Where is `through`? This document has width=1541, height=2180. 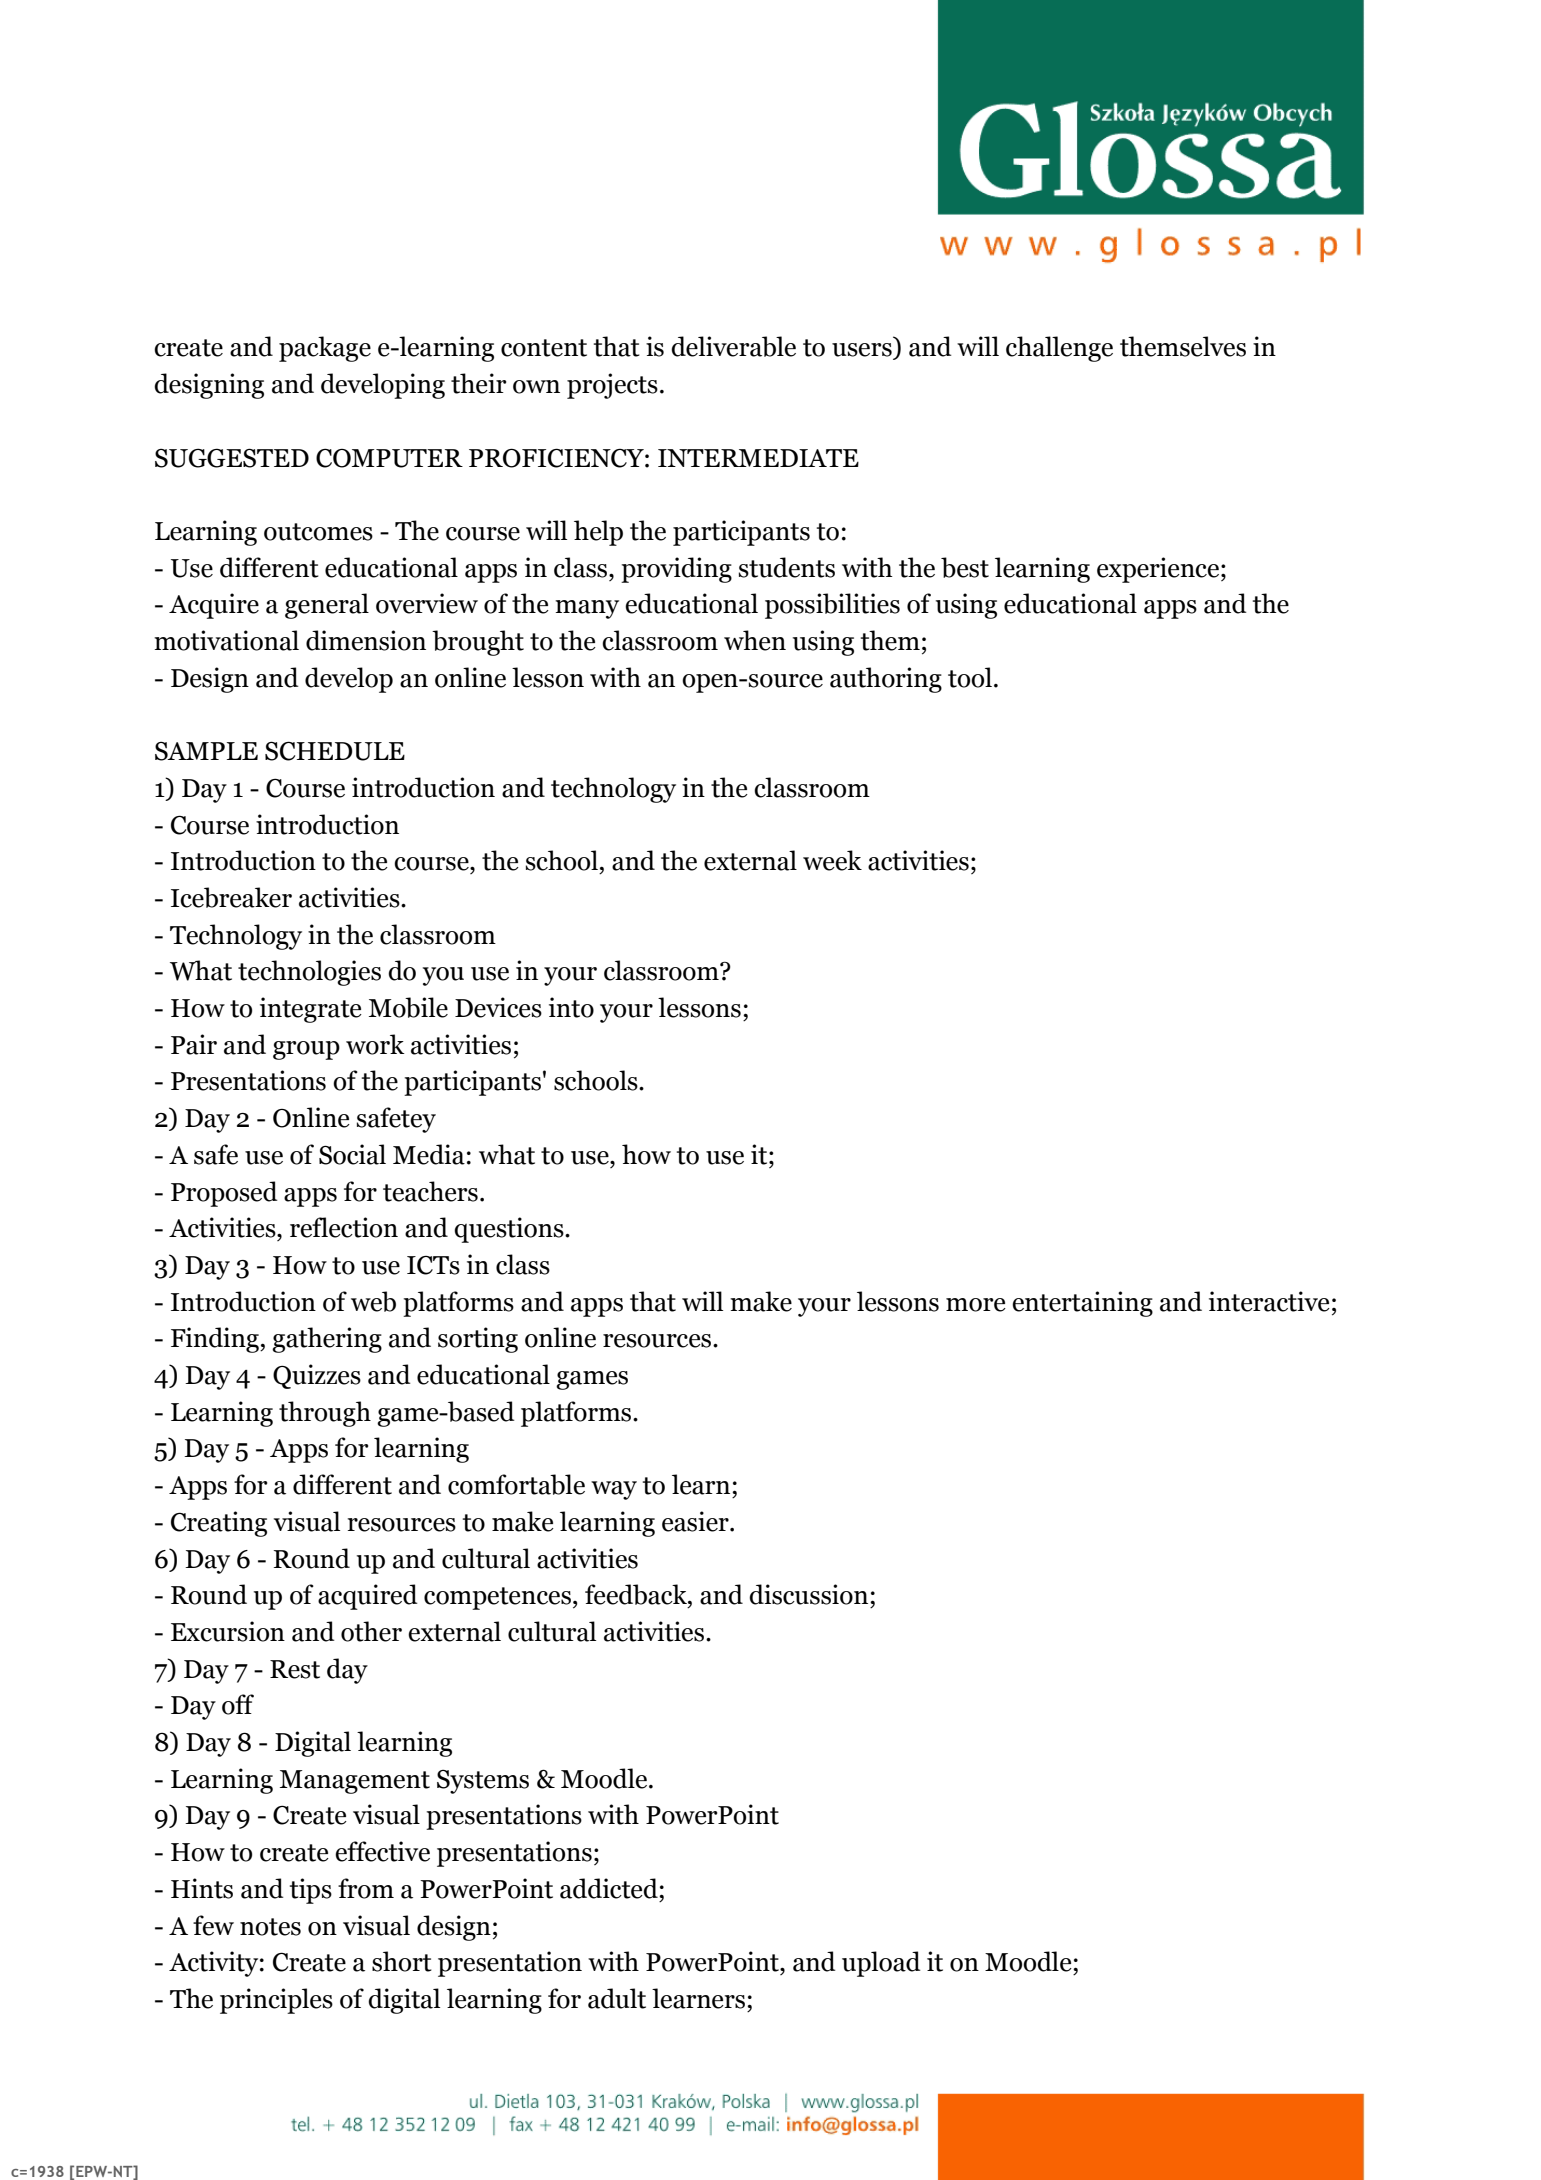
through is located at coordinates (325, 1414).
